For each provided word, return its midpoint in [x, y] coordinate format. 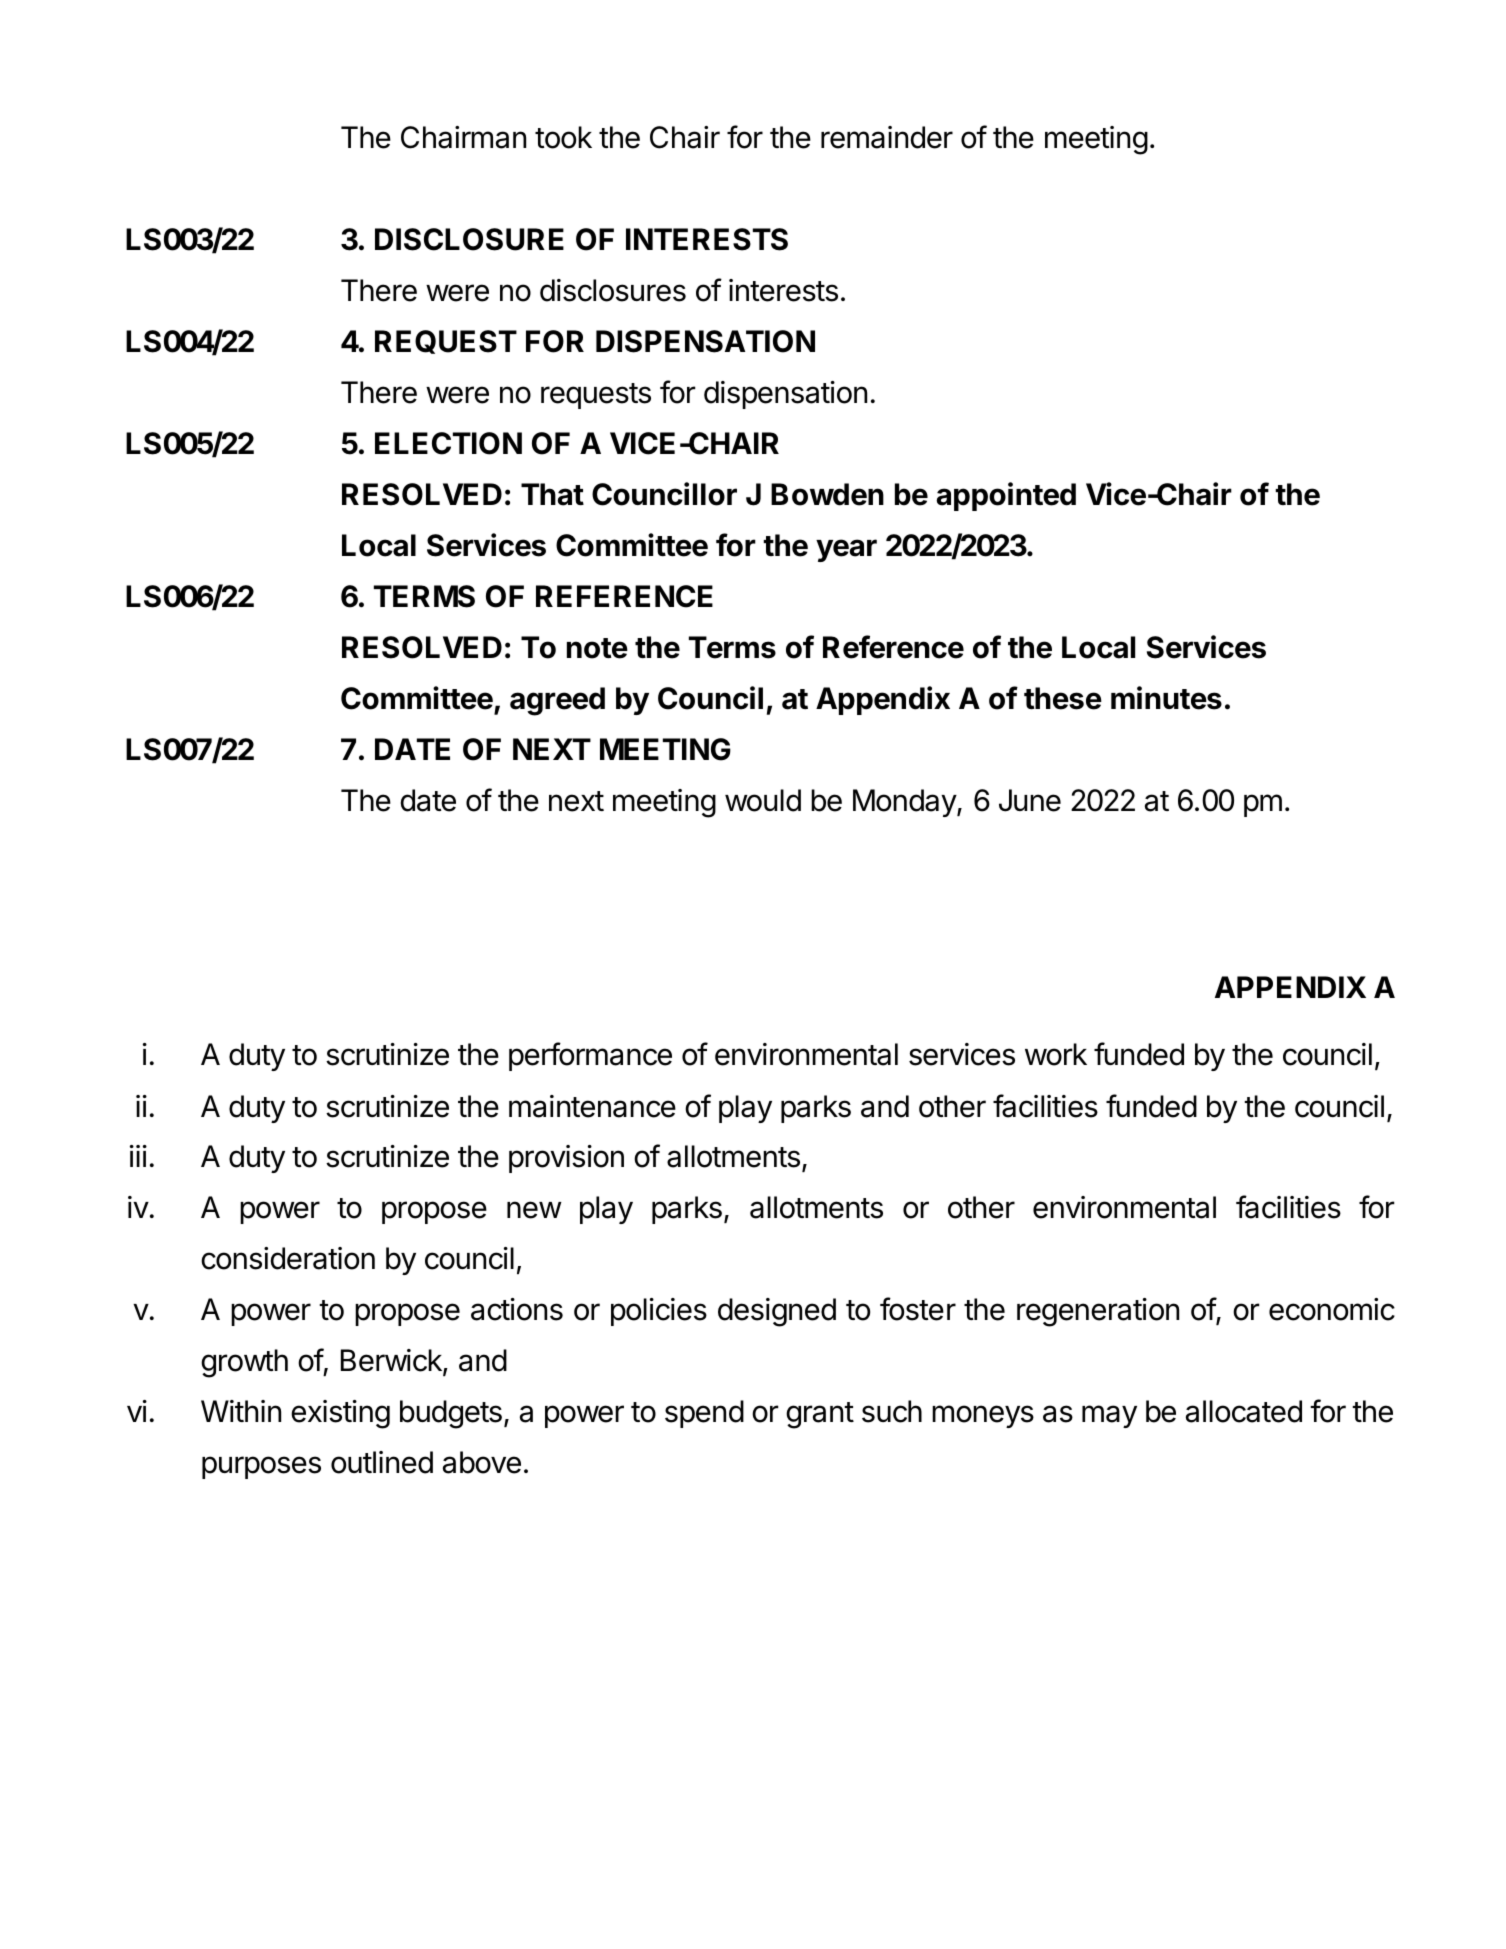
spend [704, 1414]
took [563, 137]
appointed [1006, 496]
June [1030, 800]
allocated [1244, 1411]
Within [241, 1411]
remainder [887, 137]
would [763, 800]
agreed [557, 701]
